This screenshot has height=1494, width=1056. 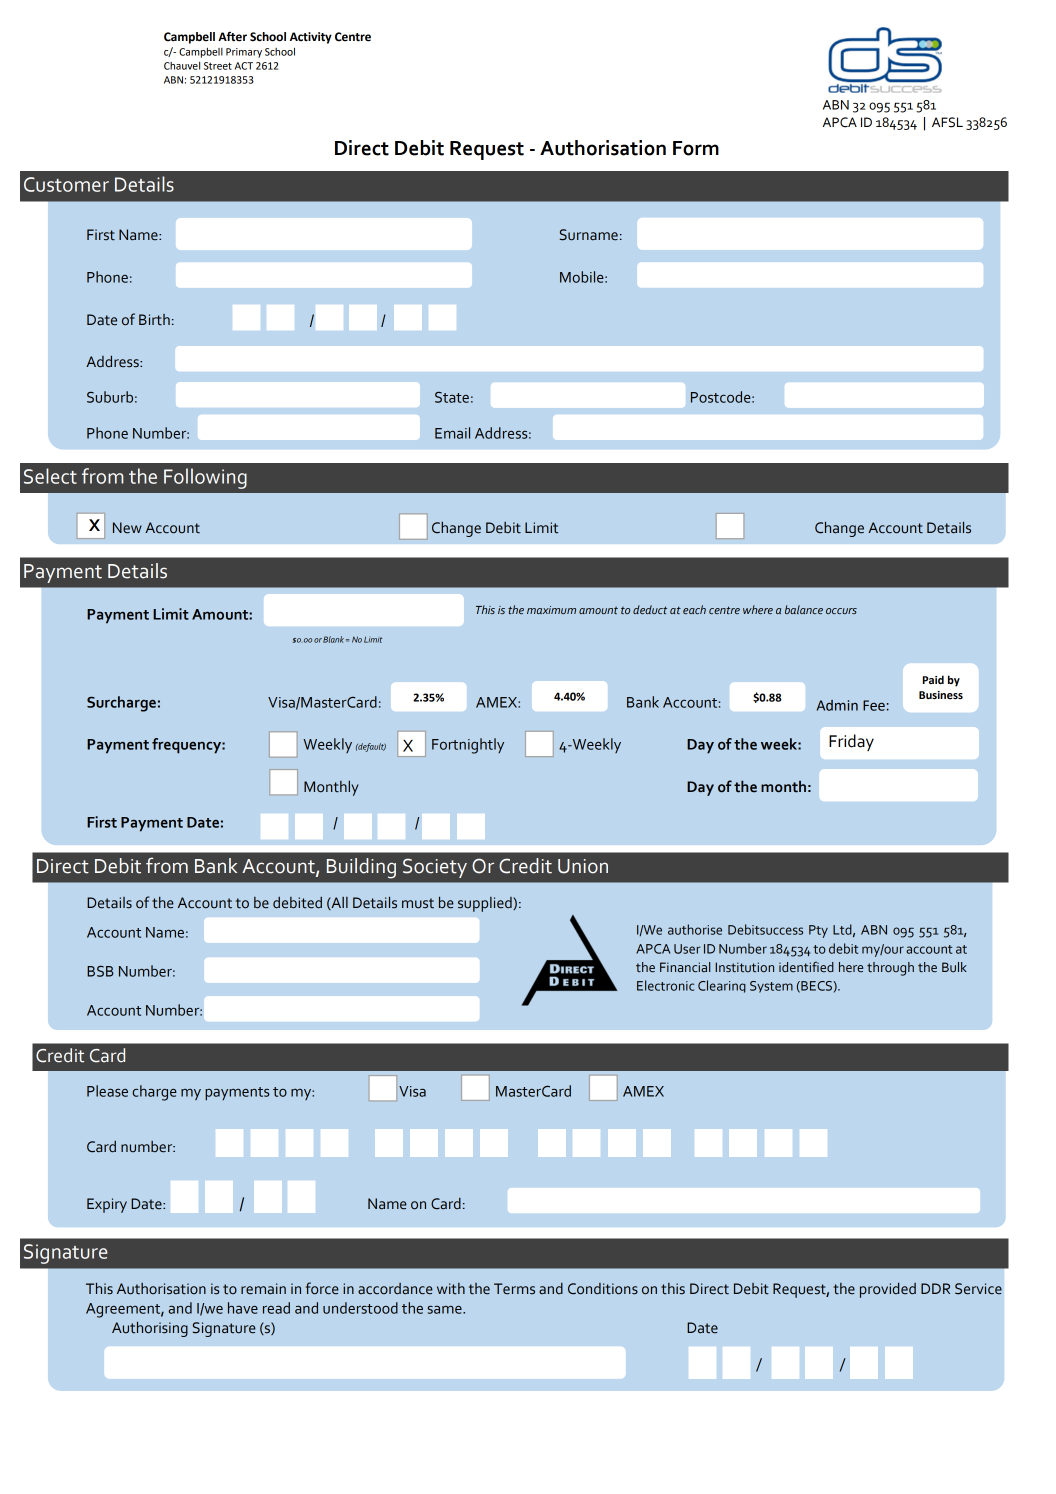 What do you see at coordinates (468, 746) in the screenshot?
I see `Fortnightly` at bounding box center [468, 746].
